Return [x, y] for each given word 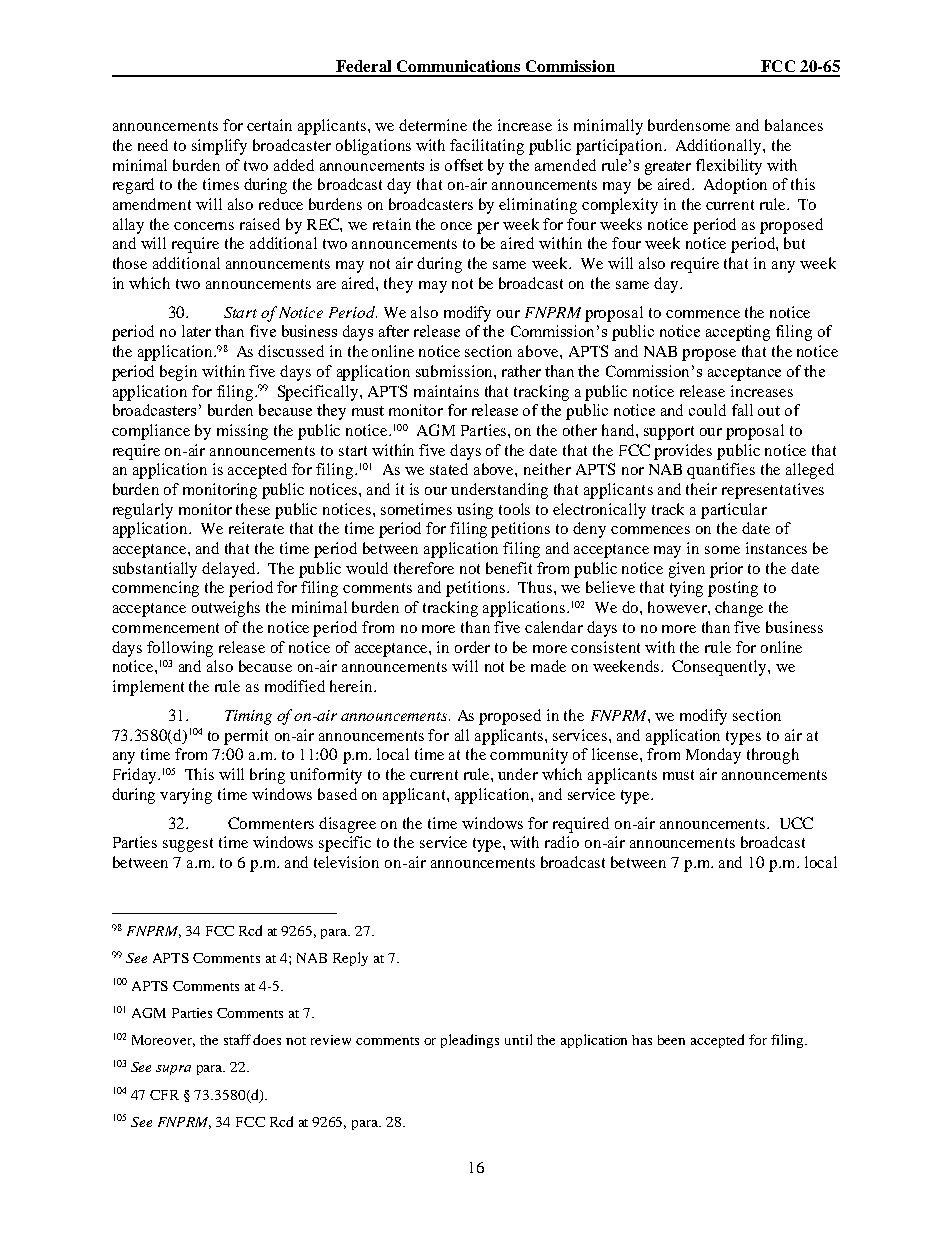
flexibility [729, 167]
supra [173, 1070]
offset [464, 165]
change [739, 609]
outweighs [226, 609]
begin [178, 373]
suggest [188, 845]
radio [562, 842]
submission [455, 371]
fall [742, 410]
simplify [219, 147]
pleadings [470, 1041]
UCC [796, 823]
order [472, 647]
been [671, 1040]
